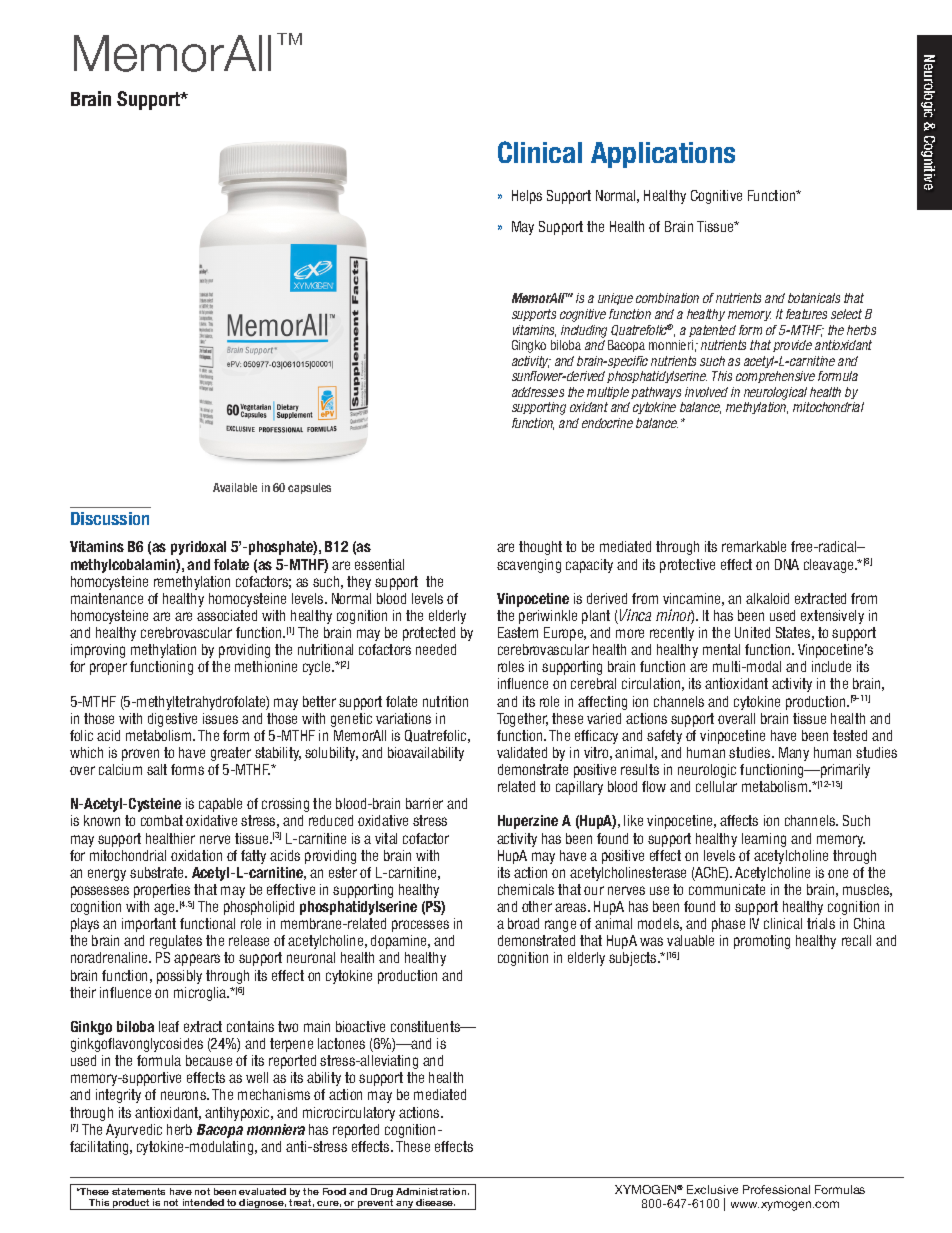 The height and width of the page is (1233, 952). Describe the element at coordinates (176, 942) in the page. I see `regulates` at that location.
